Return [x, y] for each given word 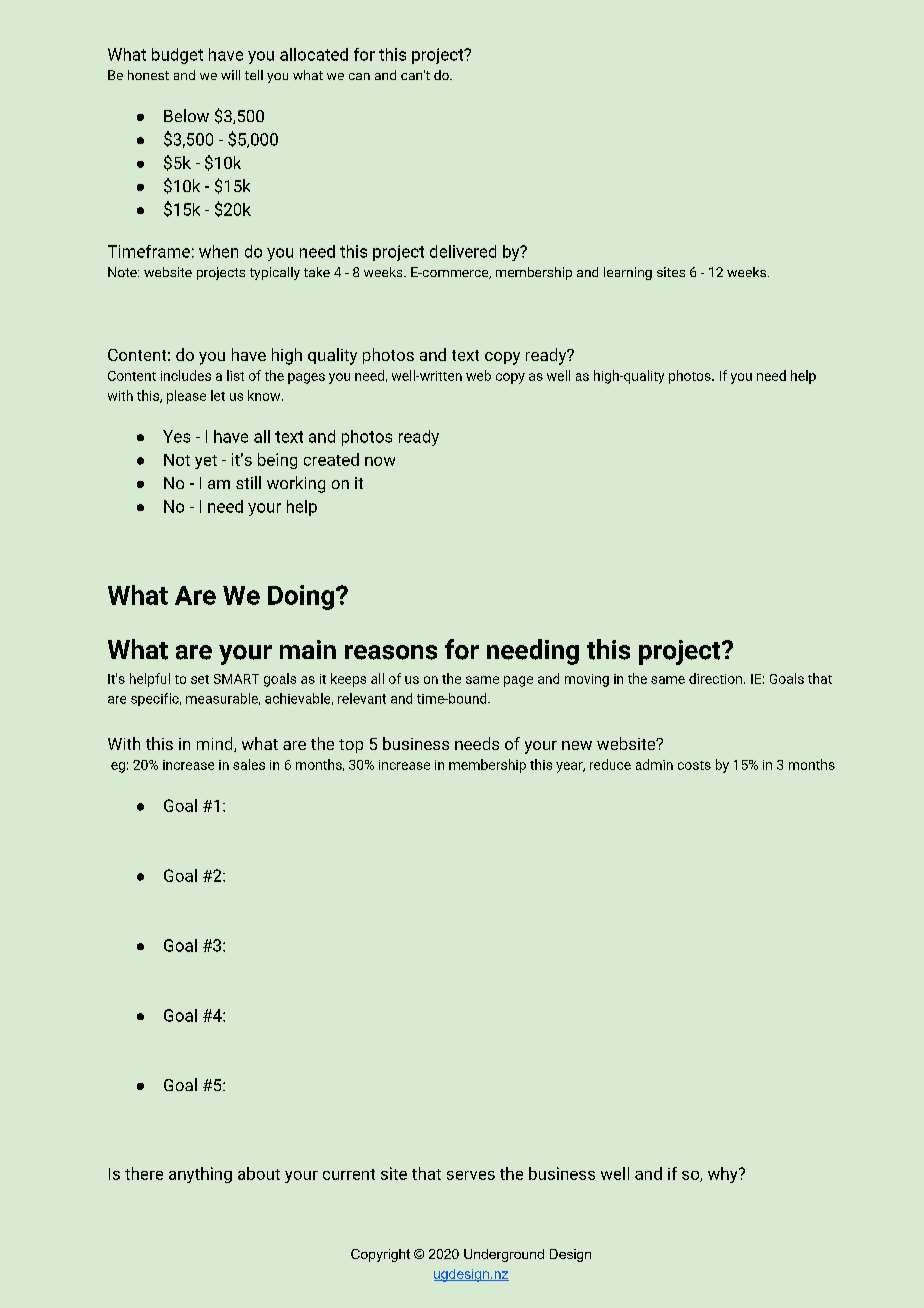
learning [628, 273]
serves [471, 1175]
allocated [314, 54]
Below [186, 115]
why [724, 1175]
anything [200, 1175]
